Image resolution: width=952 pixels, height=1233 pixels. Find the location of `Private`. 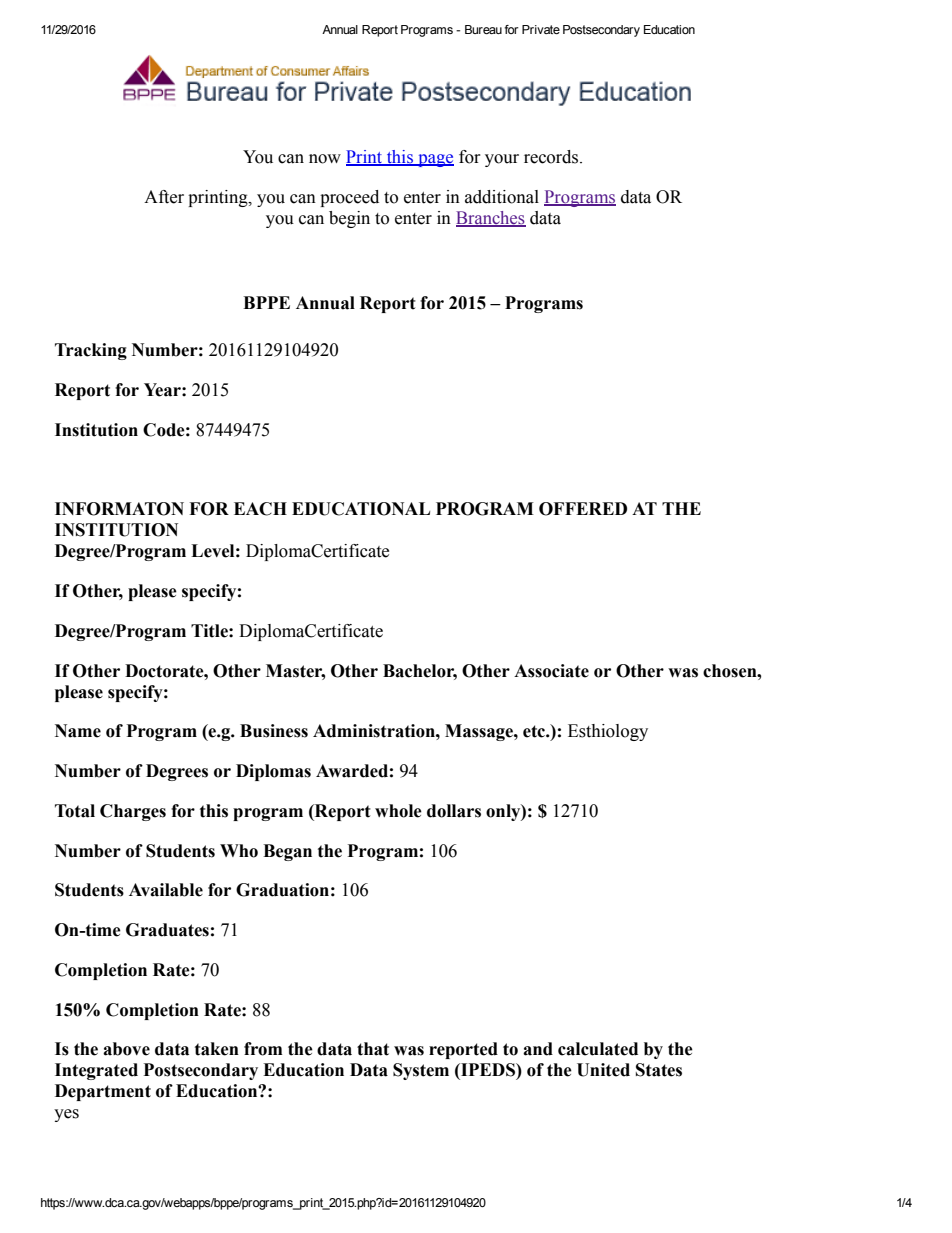

Private is located at coordinates (541, 29).
